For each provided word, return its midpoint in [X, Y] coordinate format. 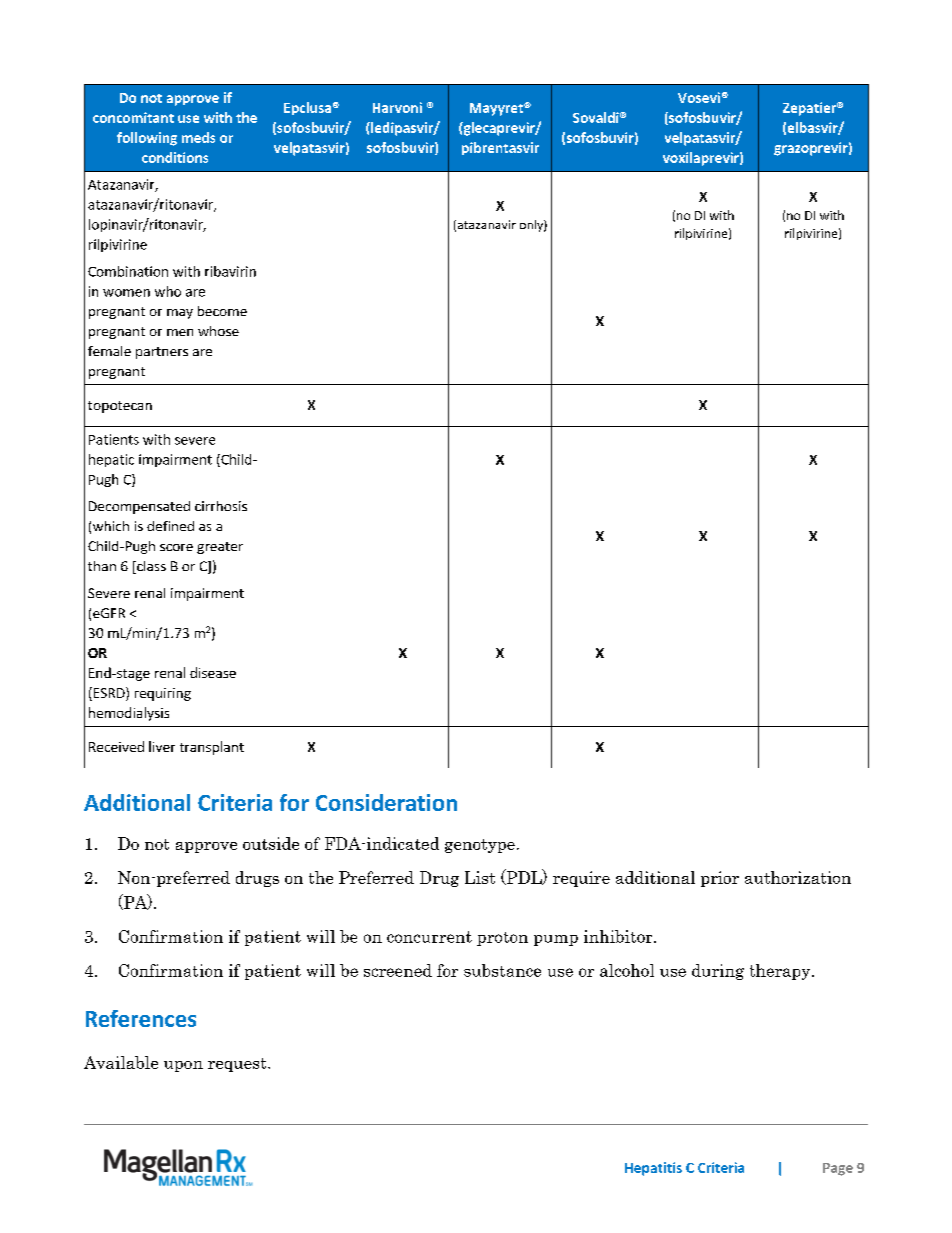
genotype [480, 846]
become [222, 311]
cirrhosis [221, 506]
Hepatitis [653, 1169]
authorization [798, 877]
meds [198, 137]
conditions [175, 157]
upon [183, 1066]
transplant [212, 748]
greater [220, 548]
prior [720, 879]
